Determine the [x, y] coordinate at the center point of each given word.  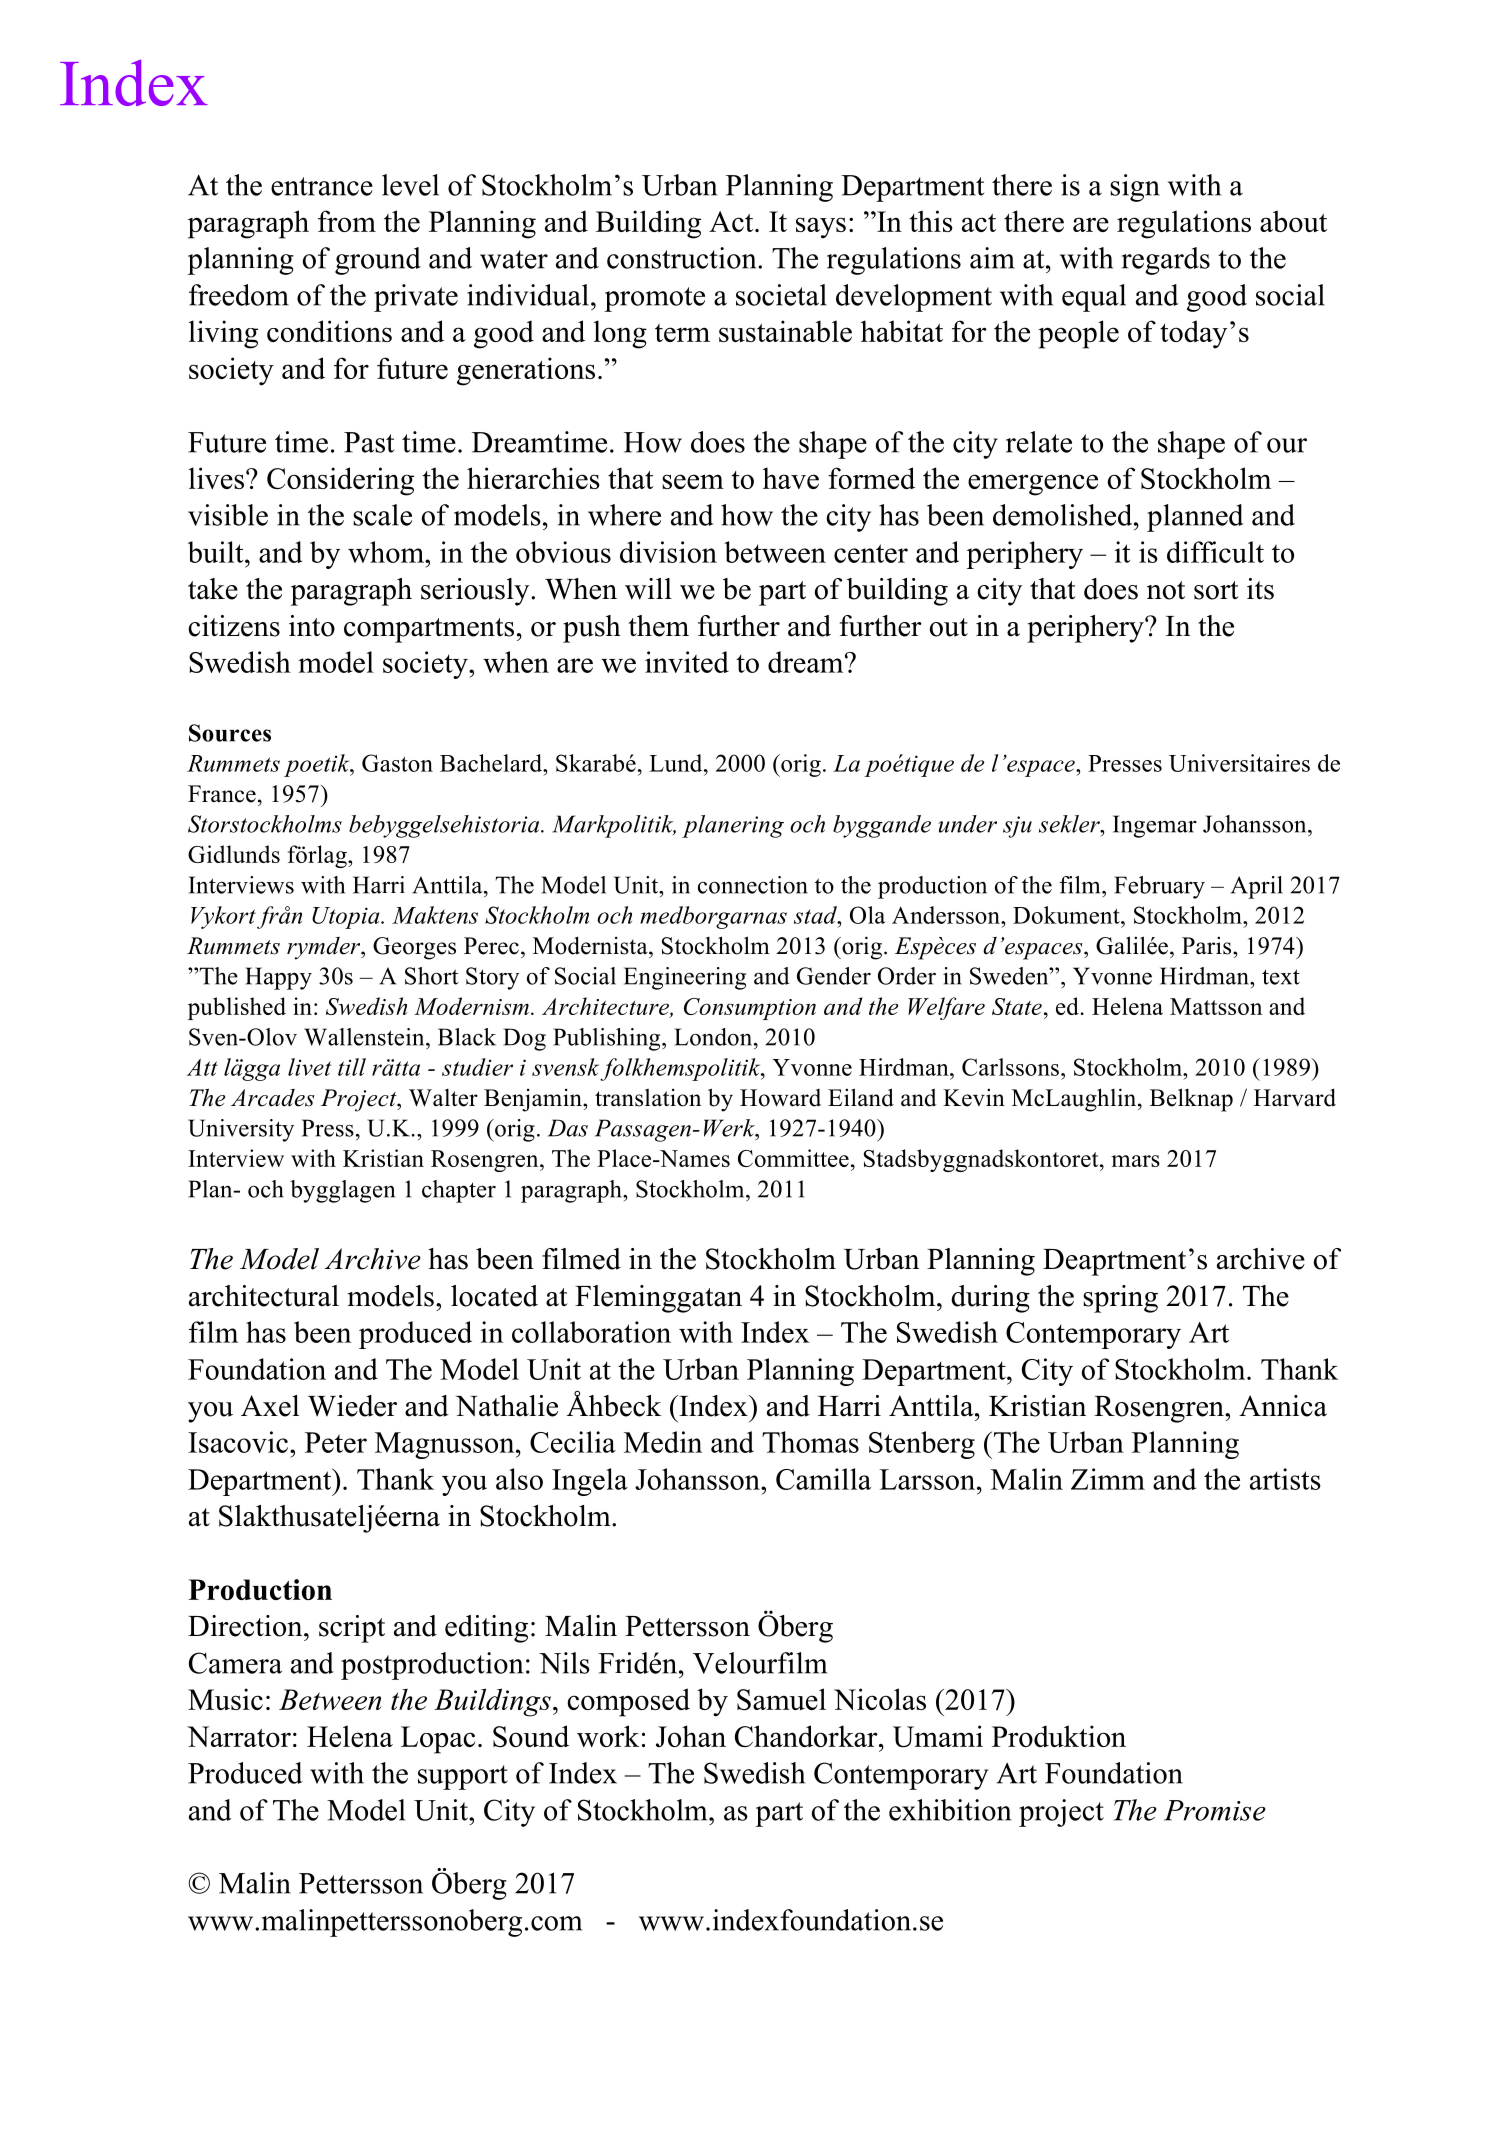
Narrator [239, 1736]
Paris [1208, 945]
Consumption [750, 1009]
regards [1165, 261]
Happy [278, 978]
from [347, 221]
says [821, 228]
